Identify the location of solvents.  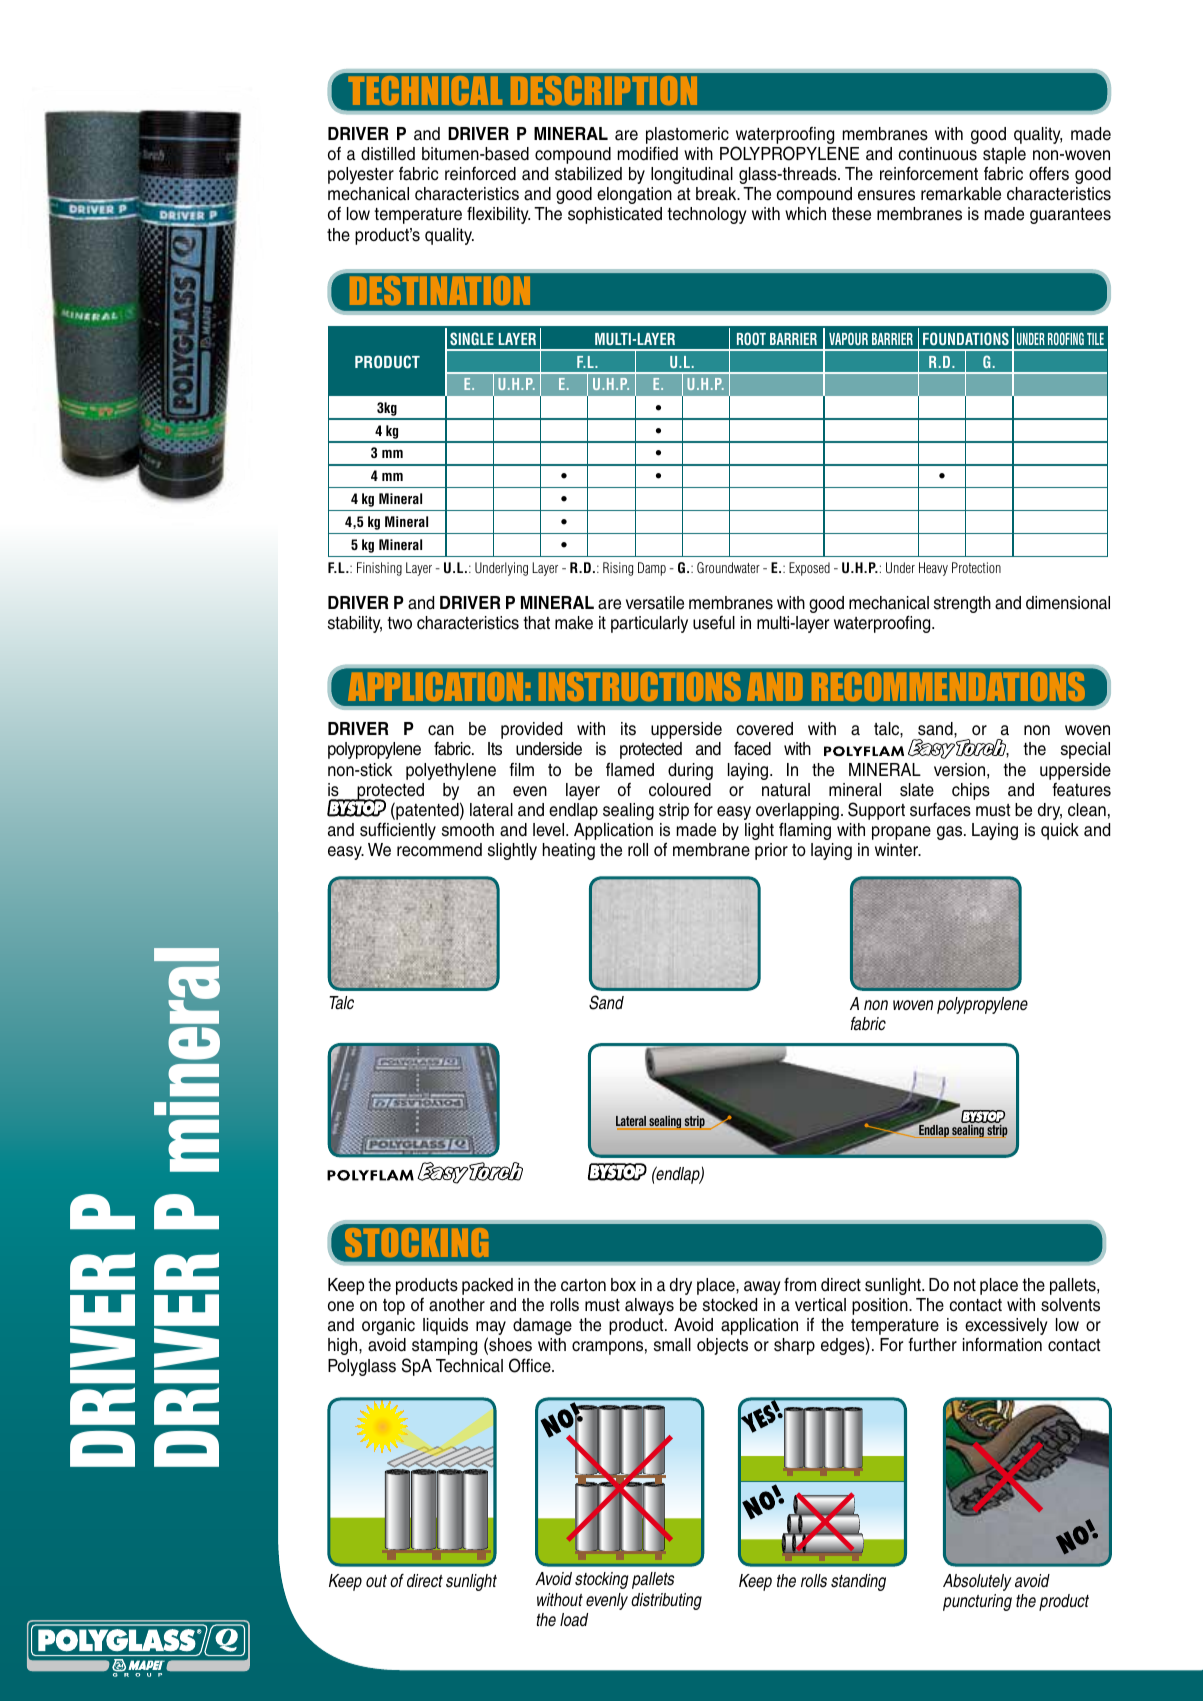
(1070, 1305).
